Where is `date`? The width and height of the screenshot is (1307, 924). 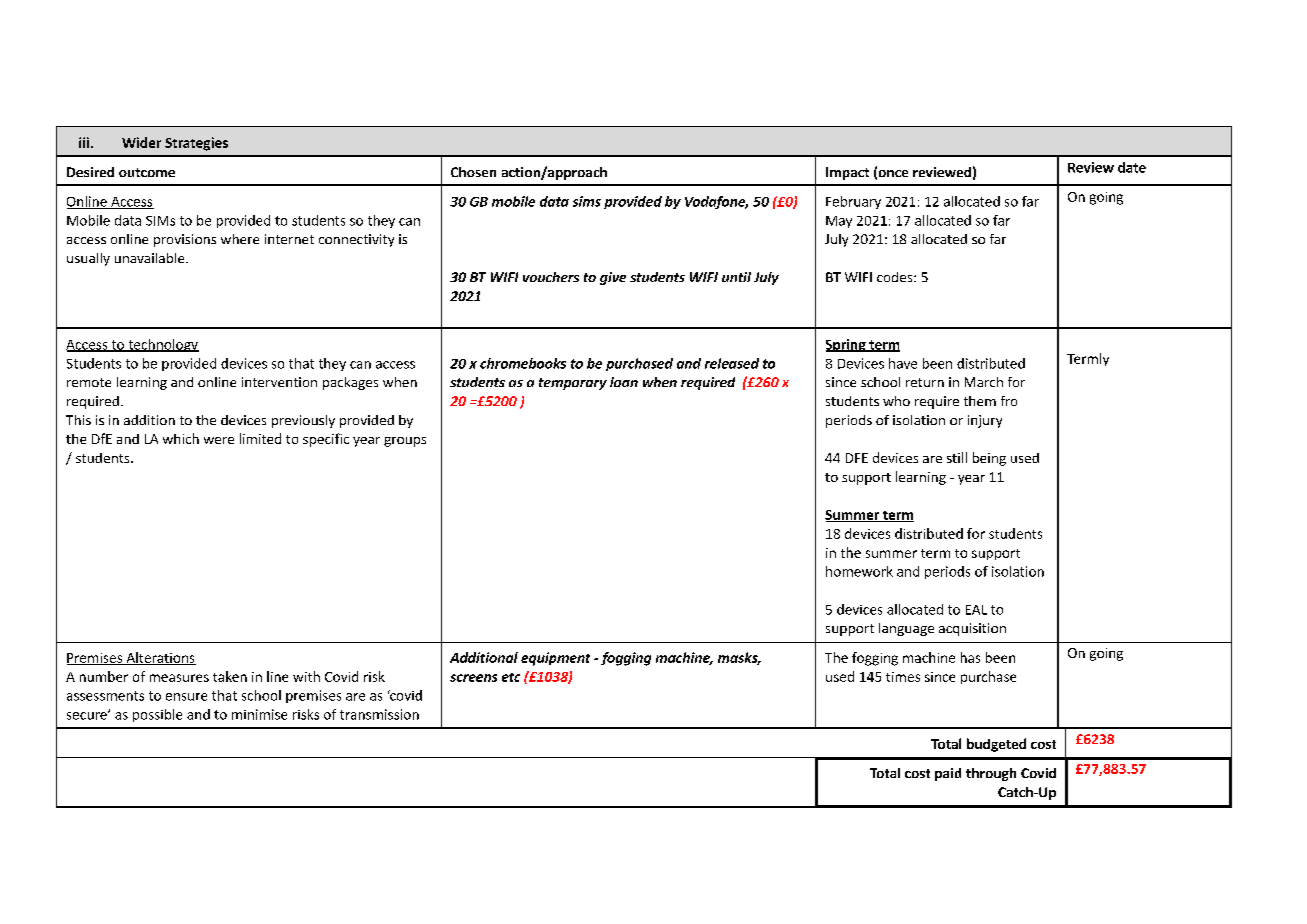
date is located at coordinates (1132, 167).
